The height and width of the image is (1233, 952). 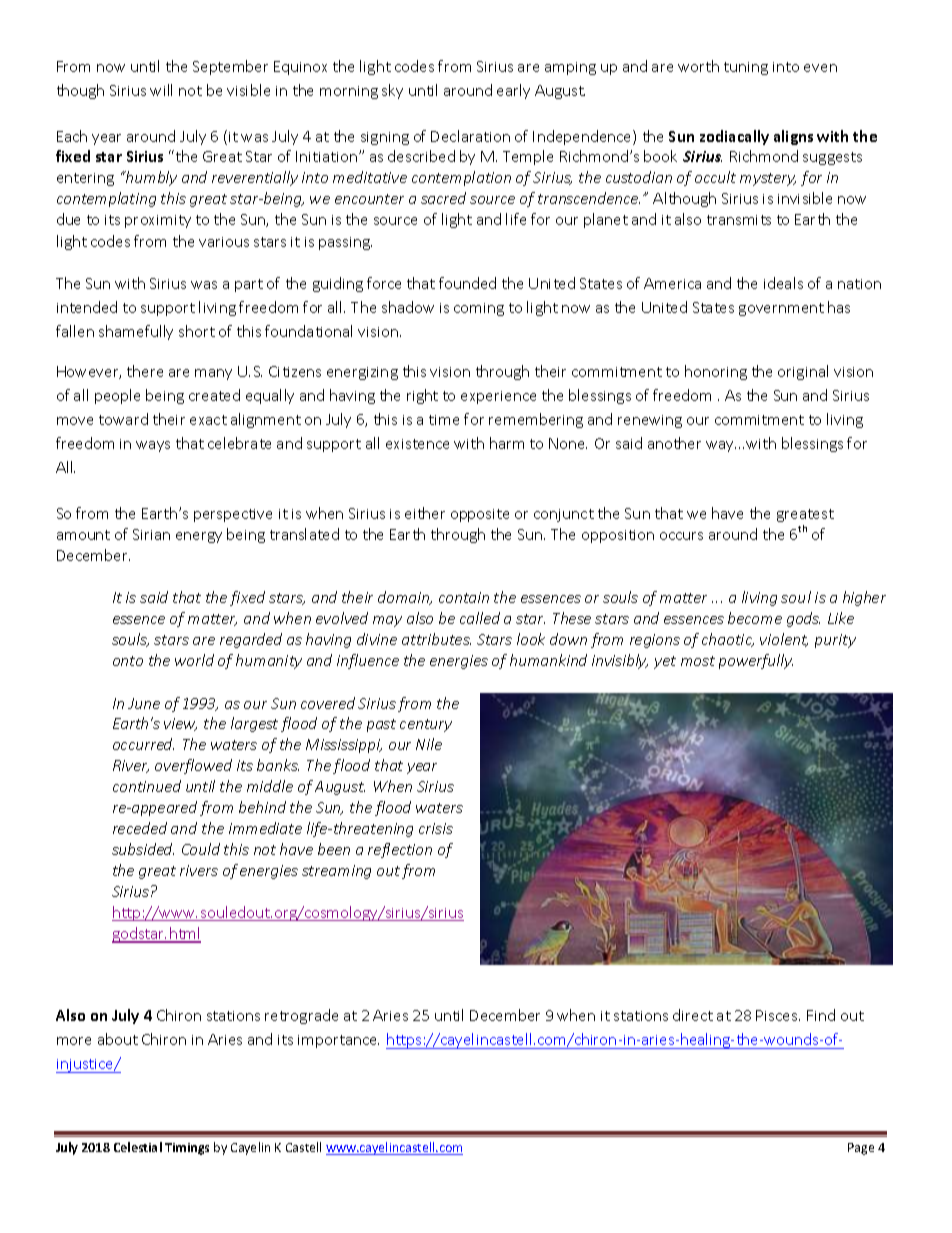 What do you see at coordinates (755, 618) in the image?
I see `become` at bounding box center [755, 618].
